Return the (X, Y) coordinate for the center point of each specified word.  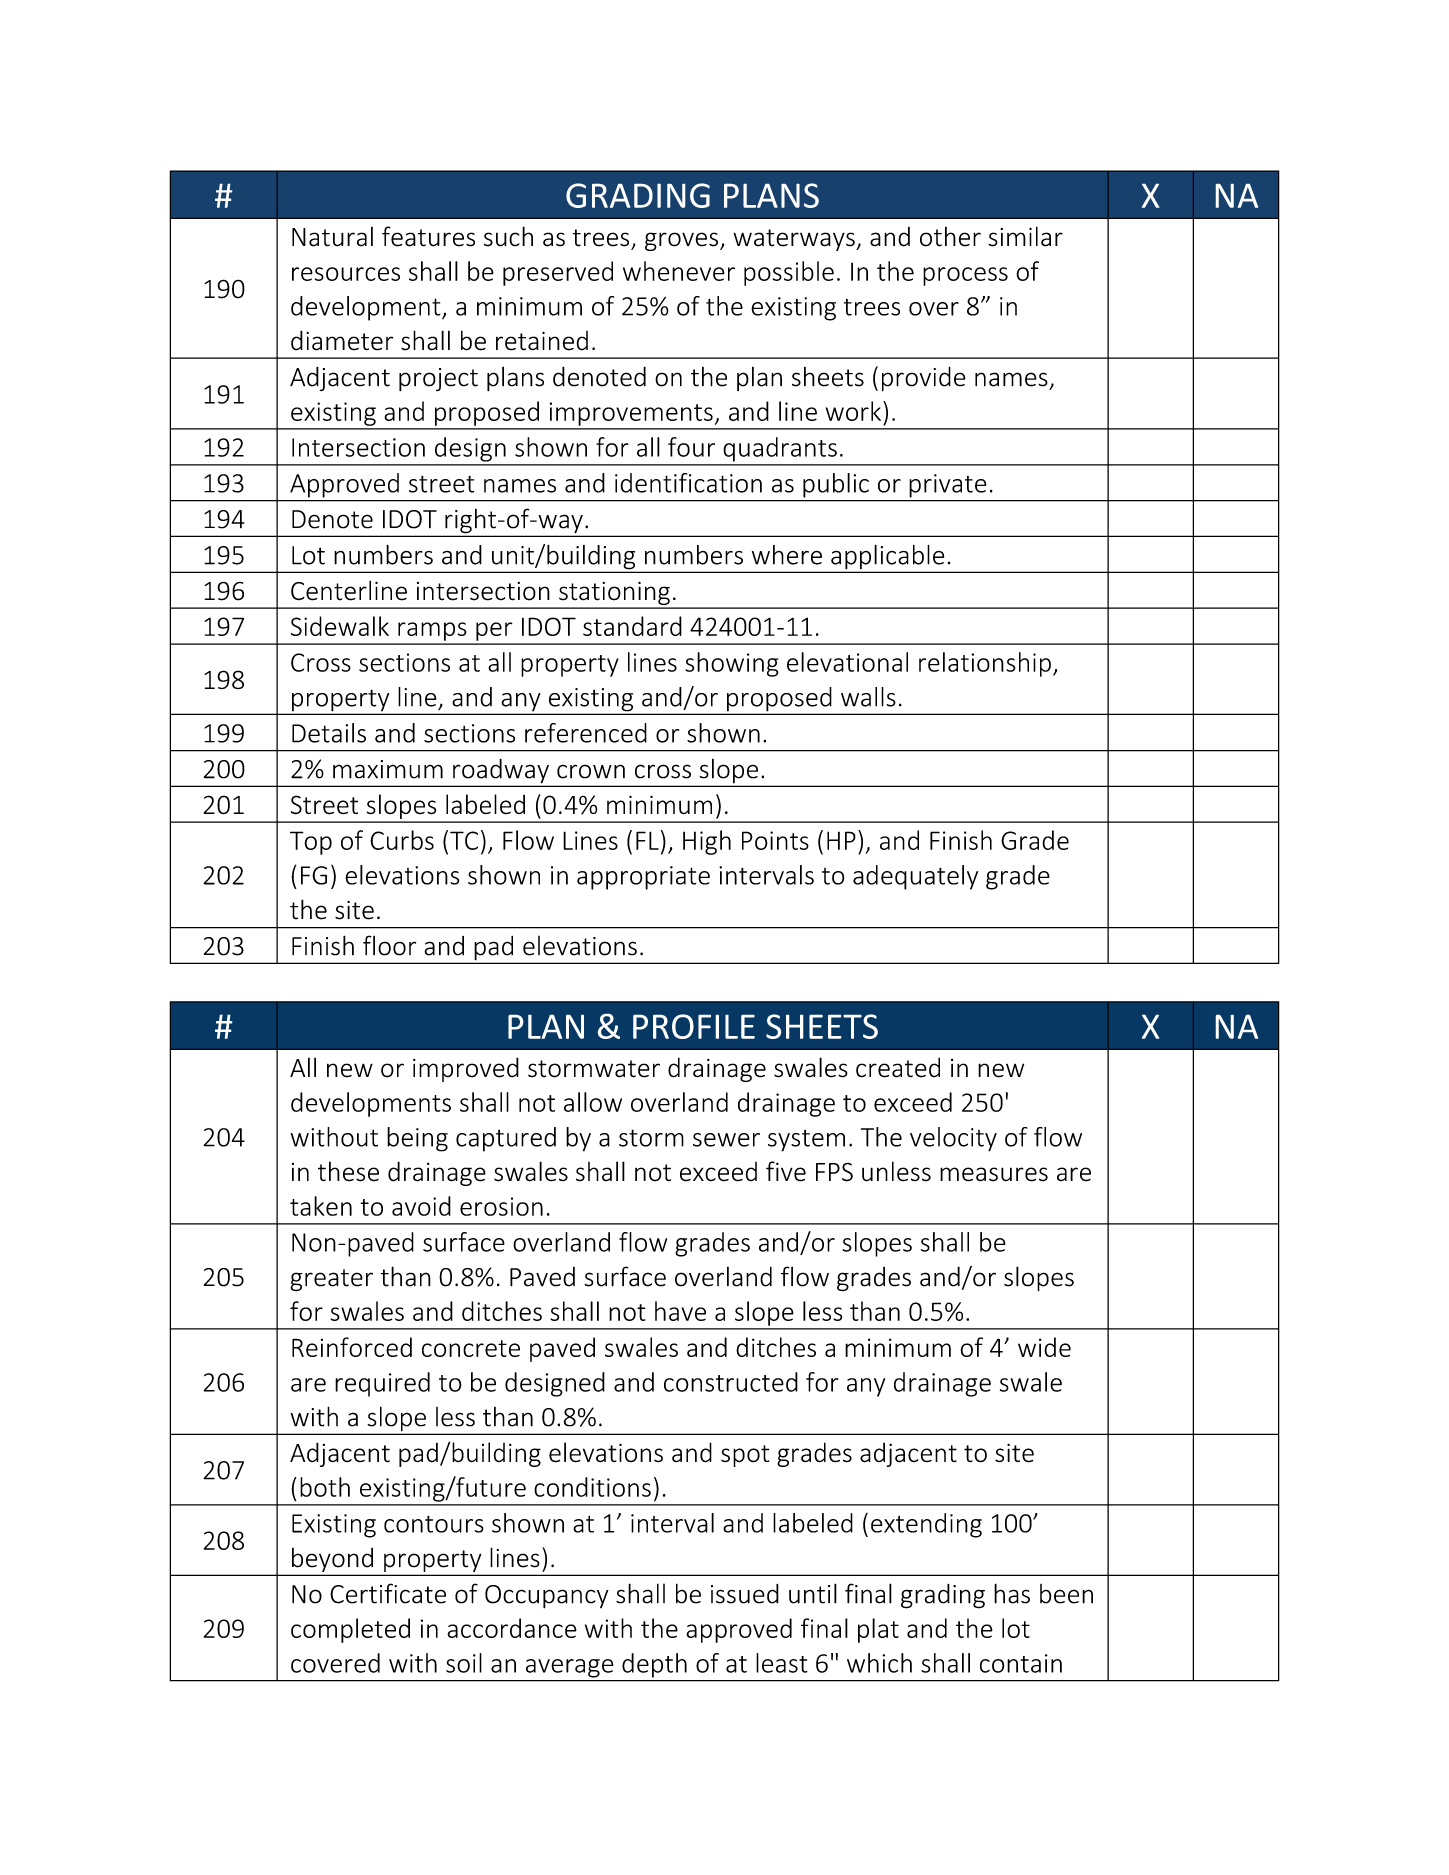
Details (329, 733)
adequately (915, 877)
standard (632, 626)
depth (654, 1665)
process (965, 276)
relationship (985, 664)
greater (331, 1280)
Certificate (388, 1593)
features (428, 236)
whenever (679, 271)
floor (389, 945)
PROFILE (694, 1026)
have (680, 1311)
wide (1044, 1347)
